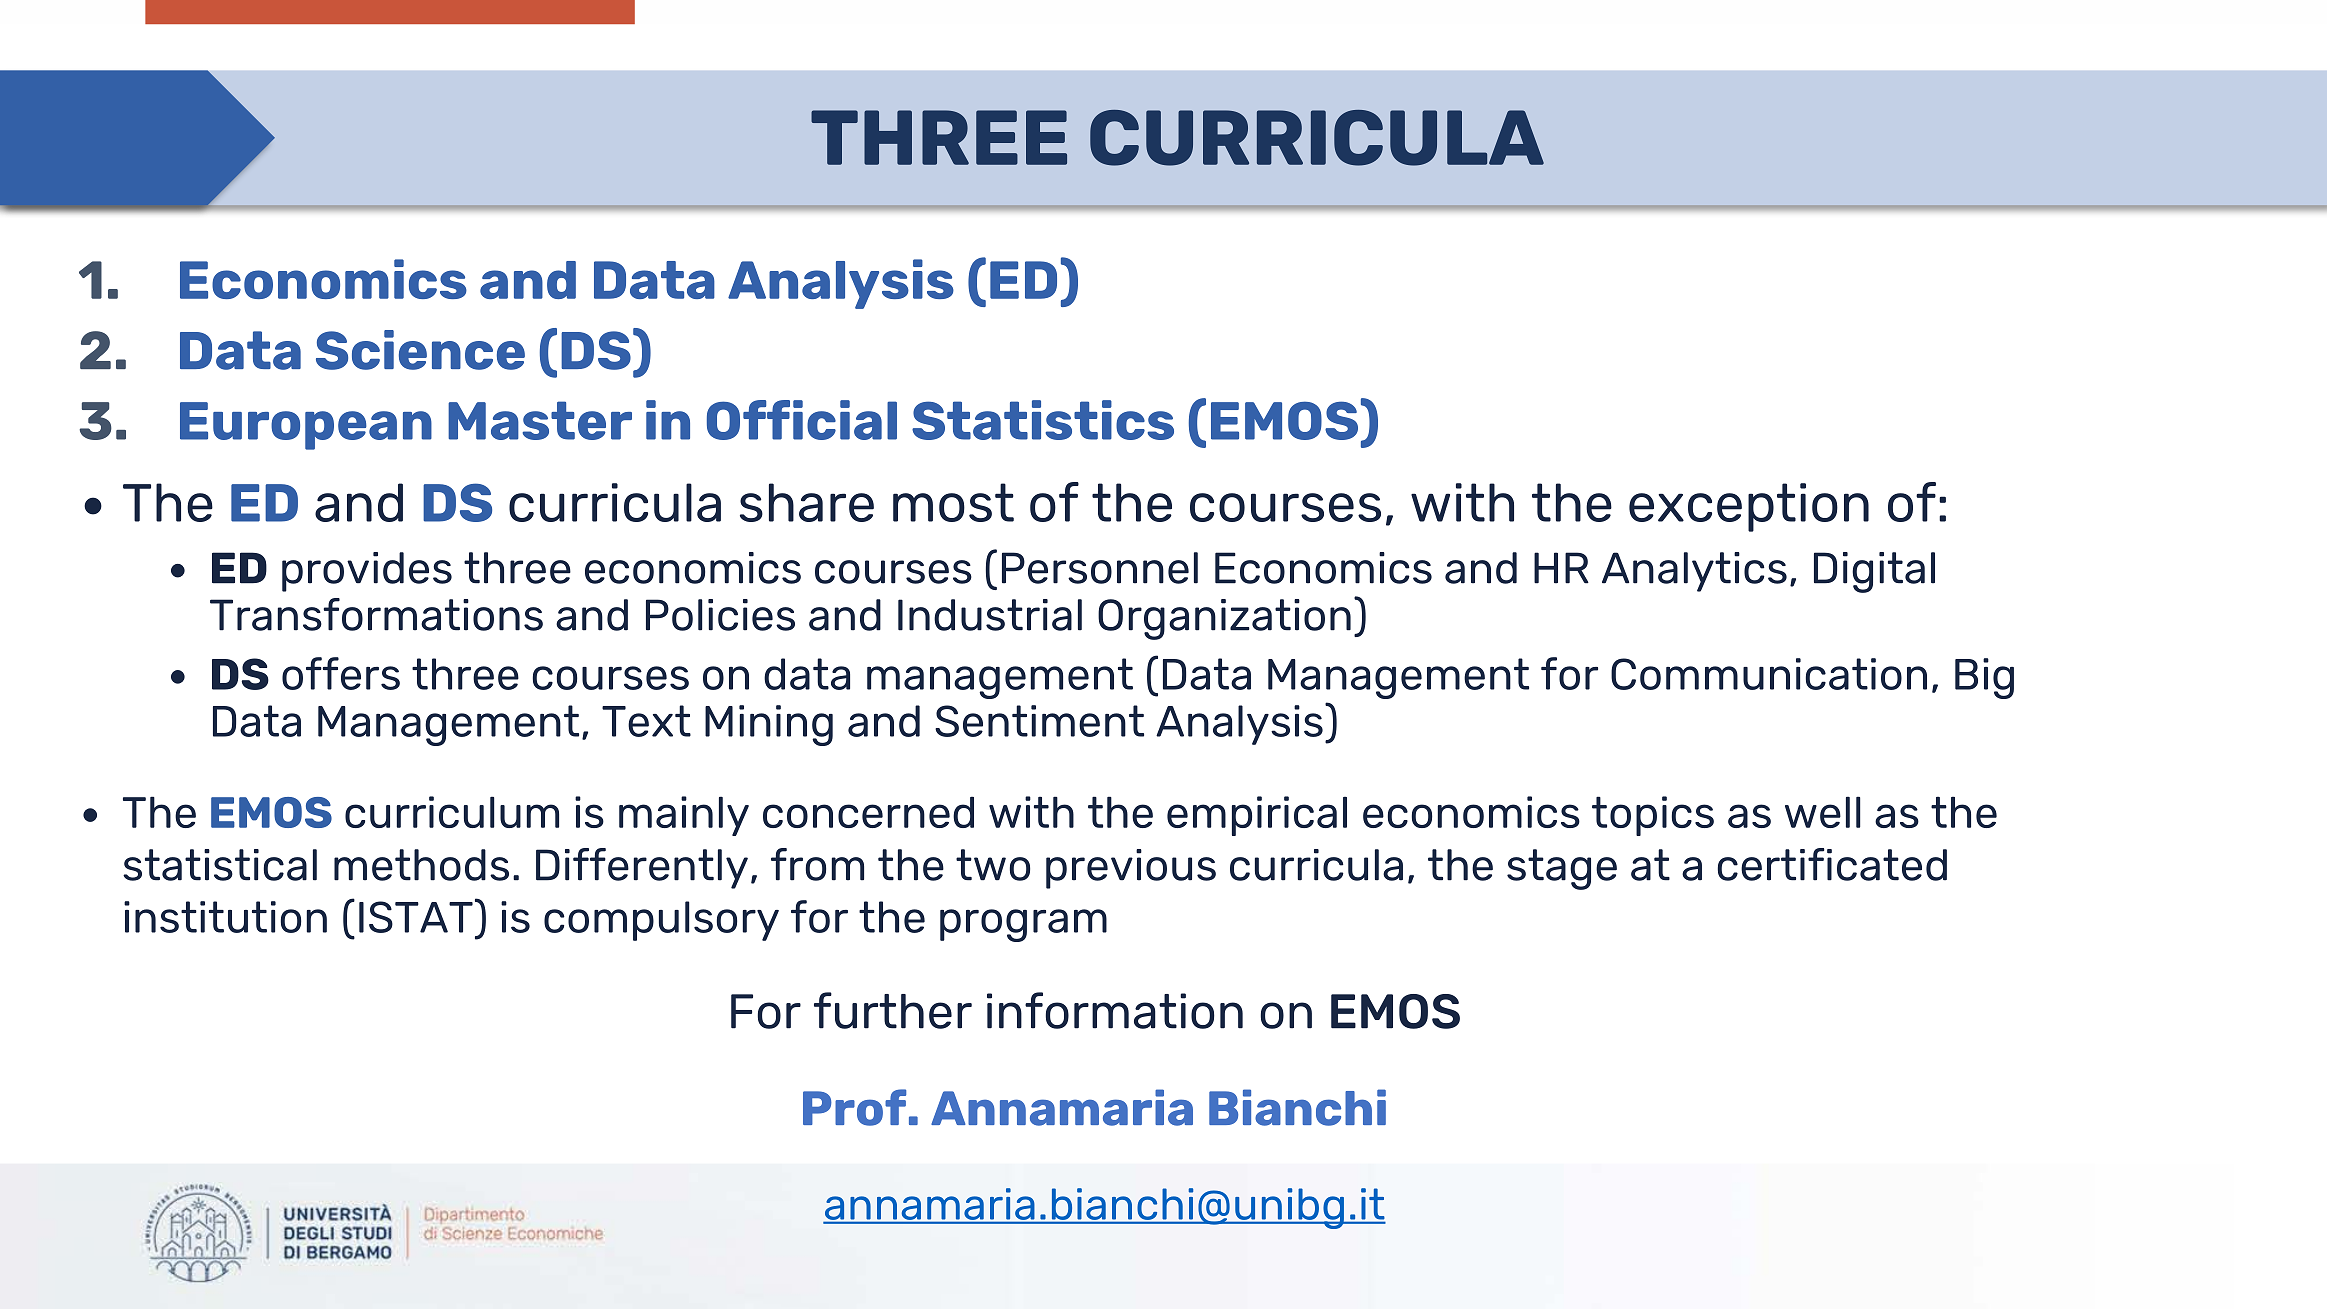 The width and height of the screenshot is (2327, 1309). What do you see at coordinates (367, 572) in the screenshot?
I see `provides` at bounding box center [367, 572].
